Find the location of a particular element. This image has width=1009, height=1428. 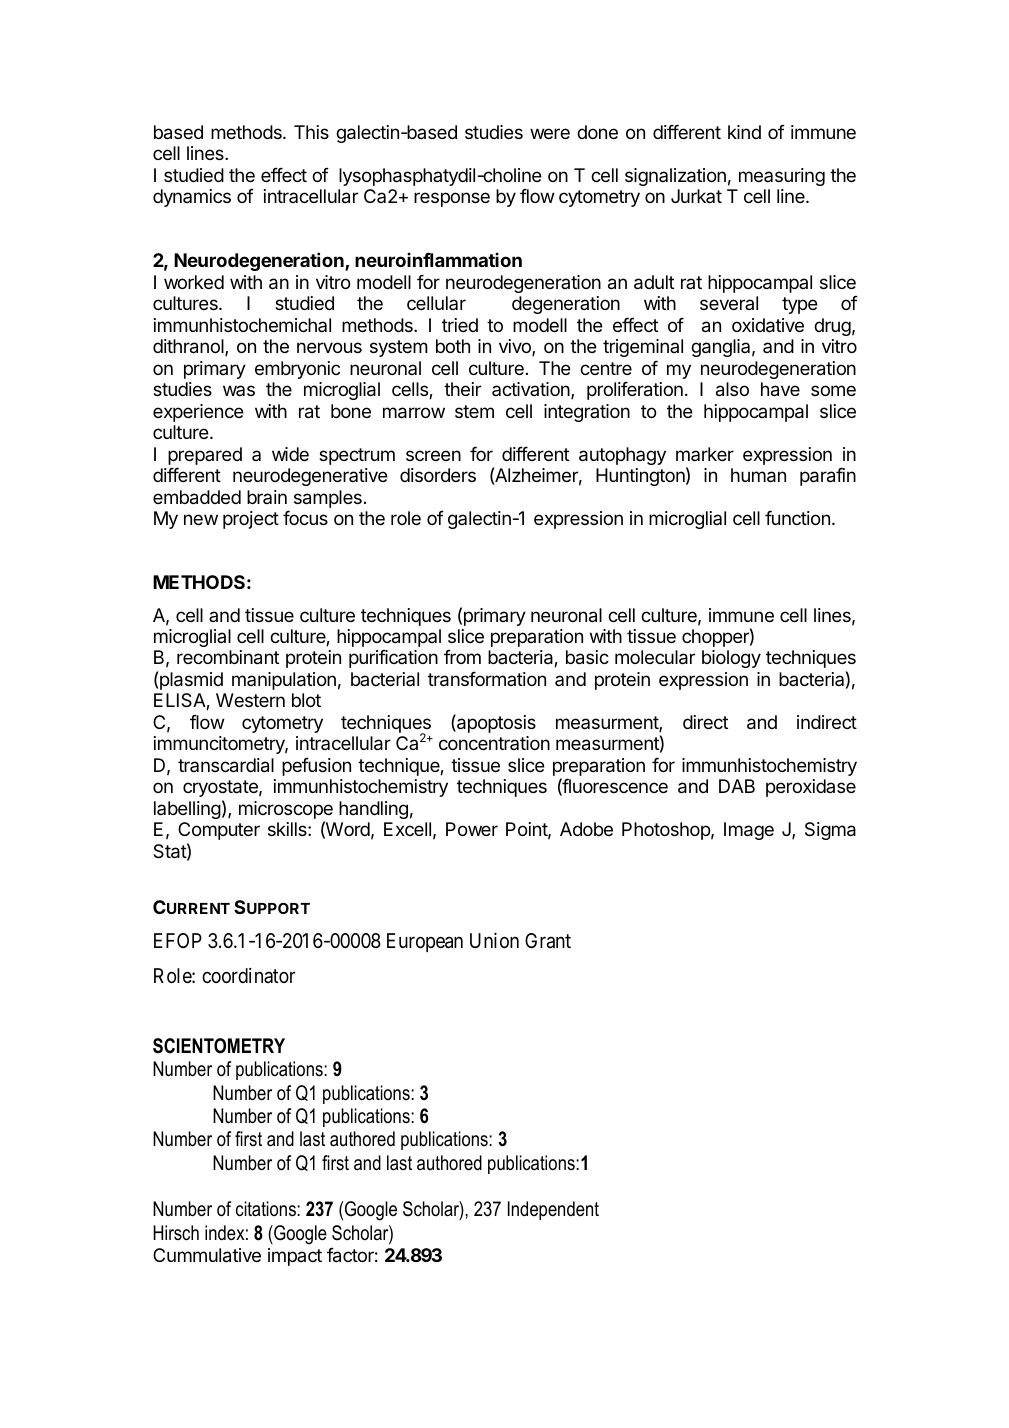

Western is located at coordinates (250, 700).
